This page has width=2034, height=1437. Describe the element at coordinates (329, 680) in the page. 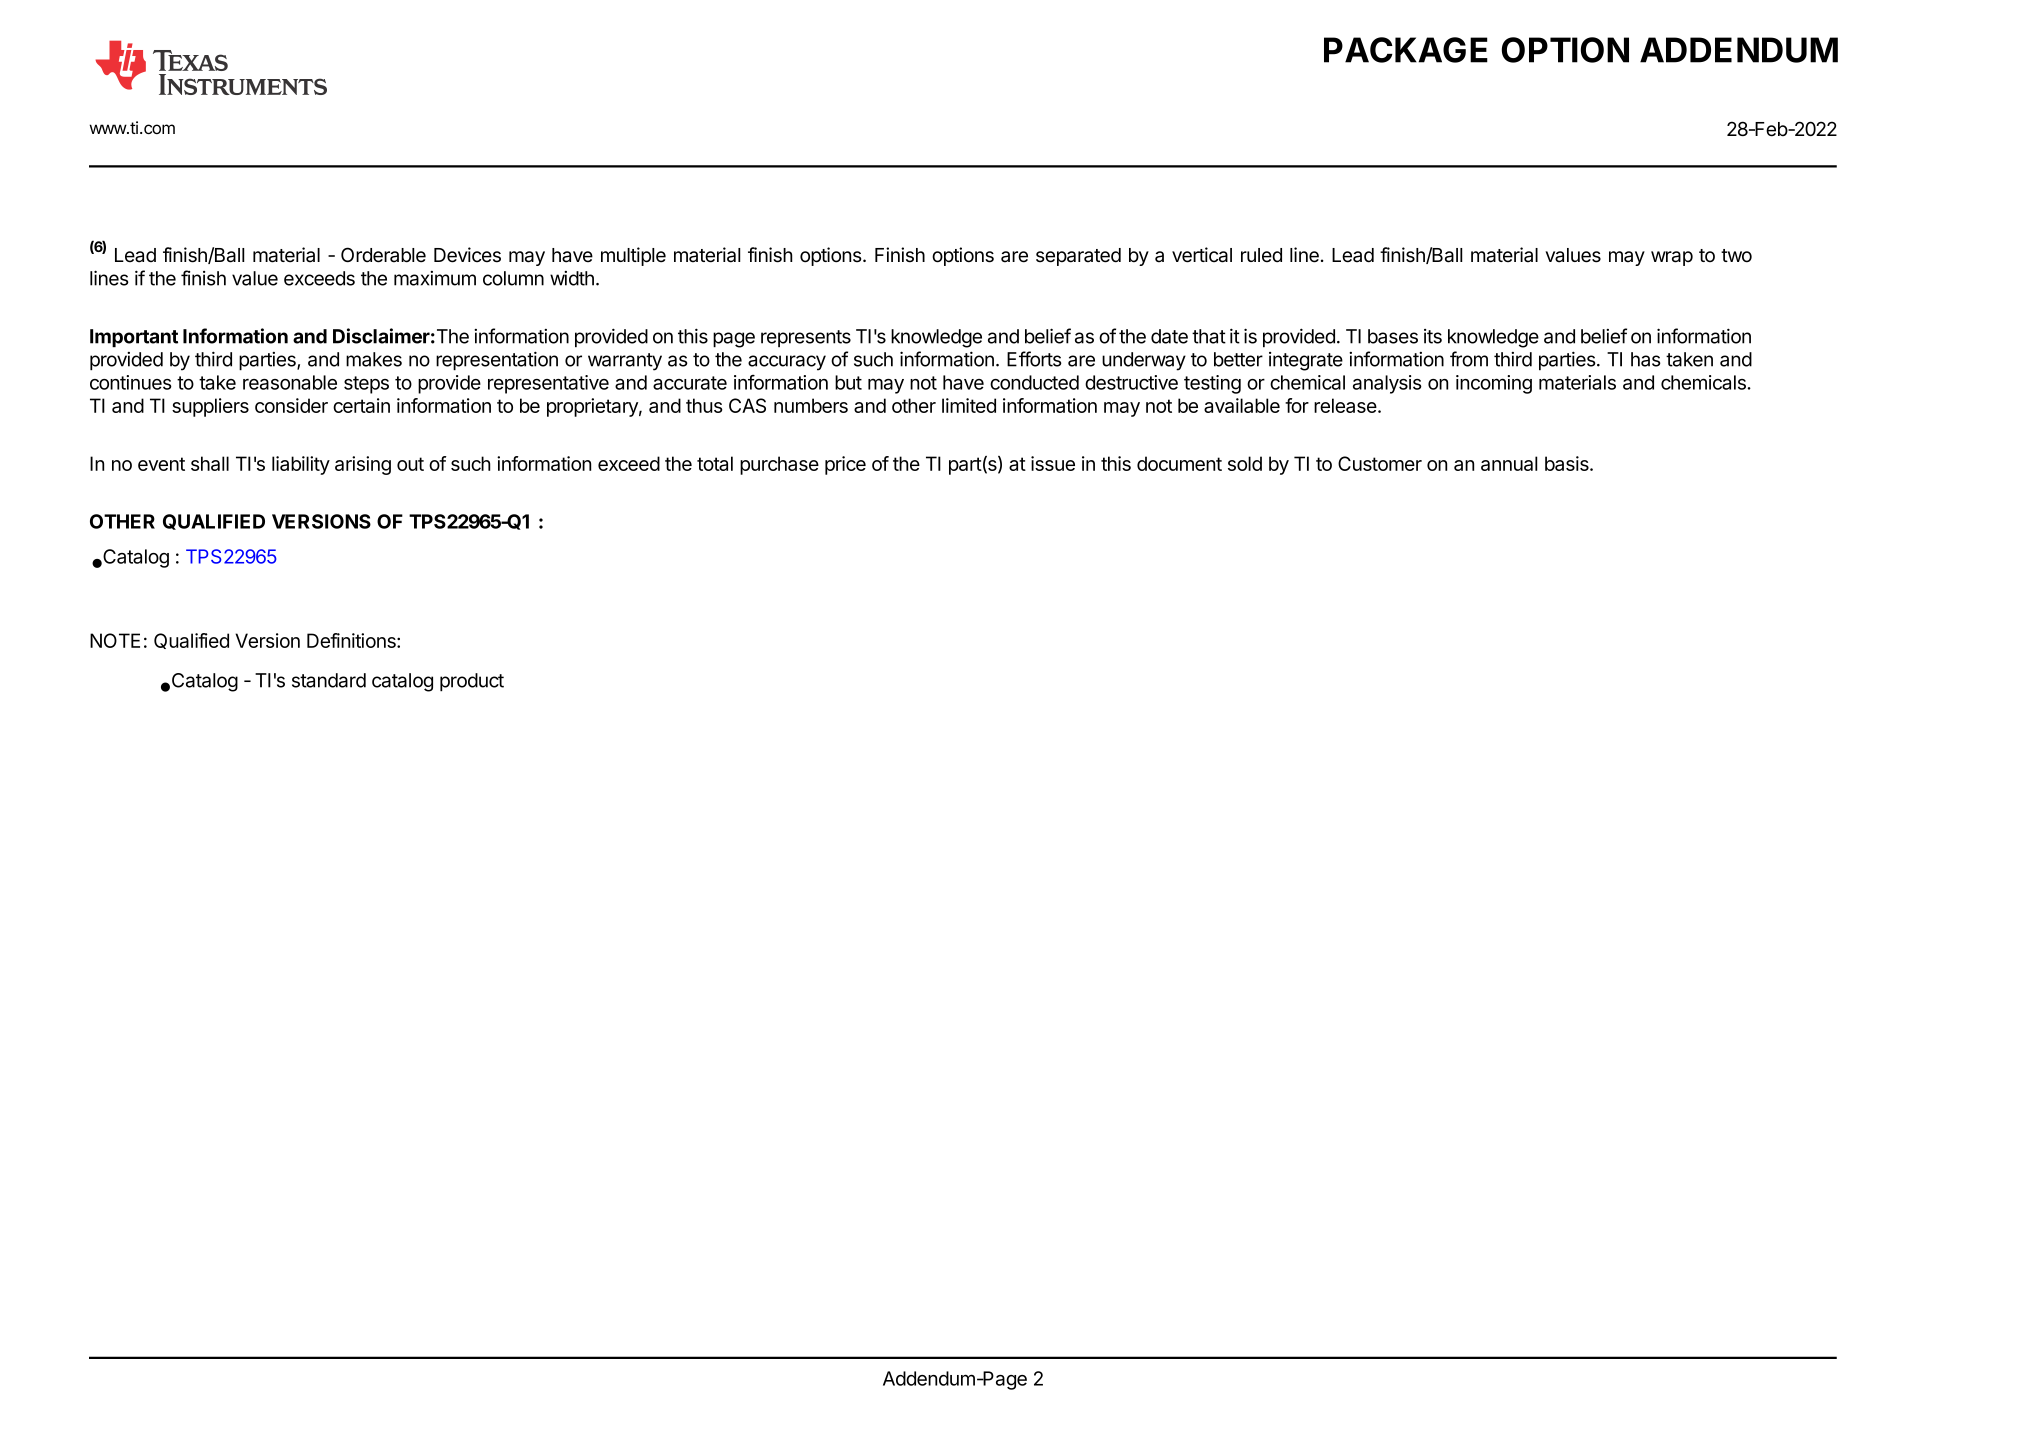

I see `standard` at that location.
